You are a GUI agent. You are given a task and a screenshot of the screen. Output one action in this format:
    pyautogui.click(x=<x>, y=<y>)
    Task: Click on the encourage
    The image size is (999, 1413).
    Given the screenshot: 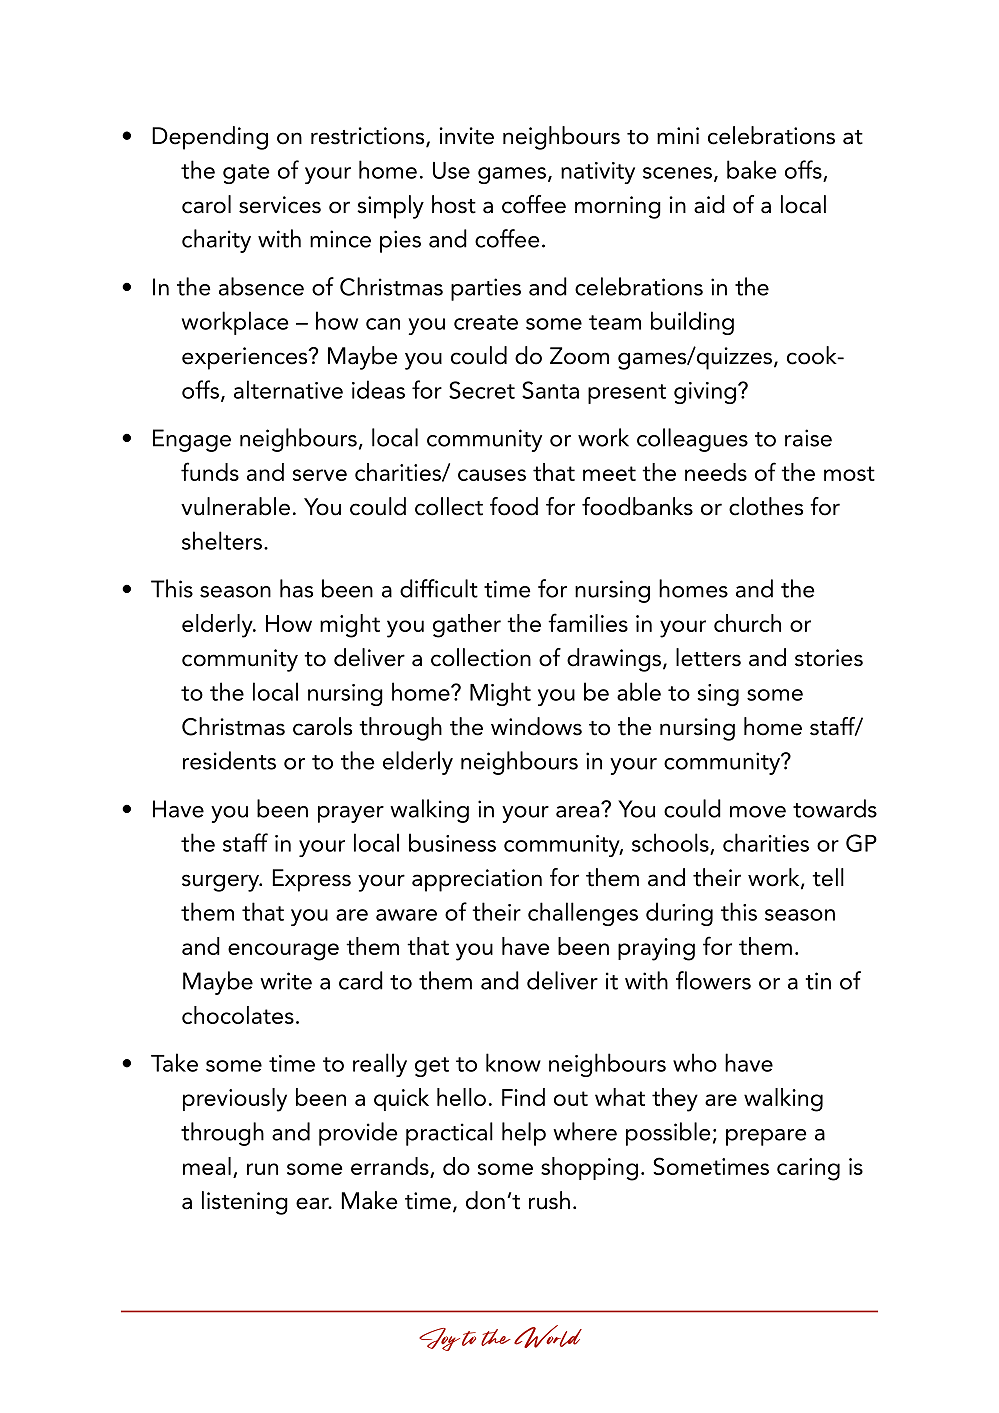 What is the action you would take?
    pyautogui.click(x=283, y=952)
